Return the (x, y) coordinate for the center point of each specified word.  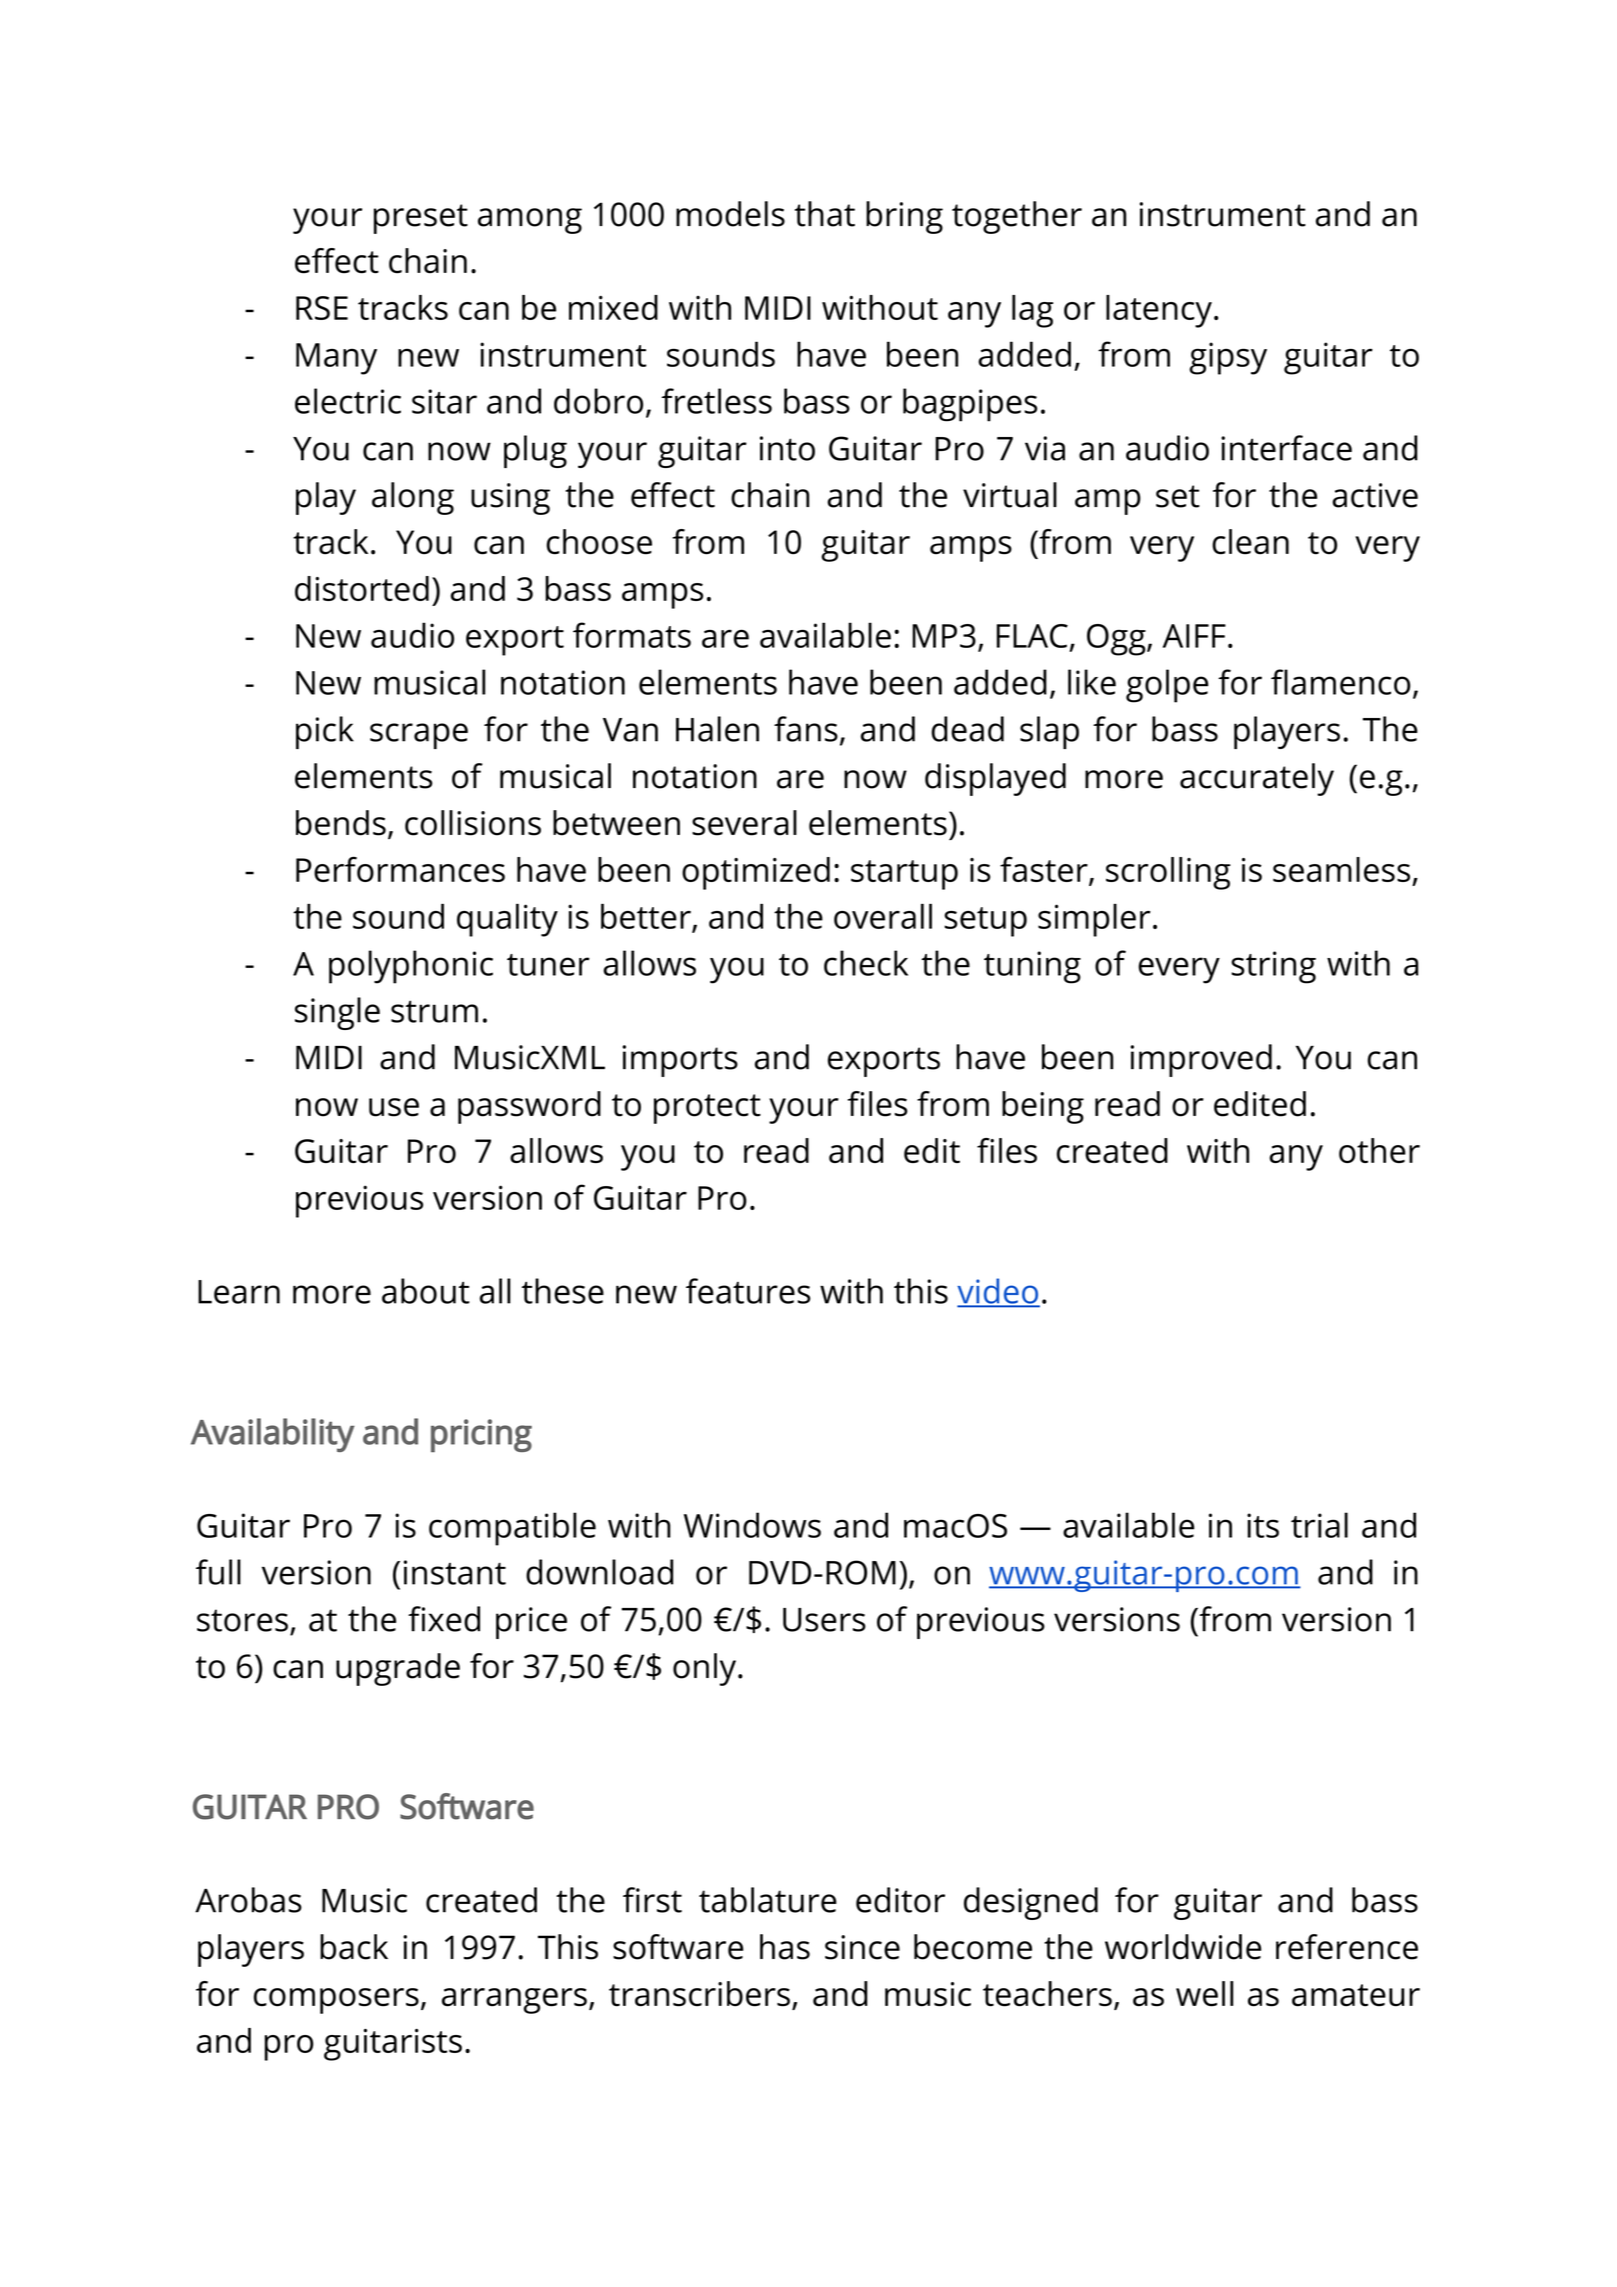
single (337, 1013)
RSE (322, 308)
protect (707, 1109)
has (785, 1947)
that (825, 214)
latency (1159, 311)
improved (1201, 1060)
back (354, 1947)
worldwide (1183, 1947)
